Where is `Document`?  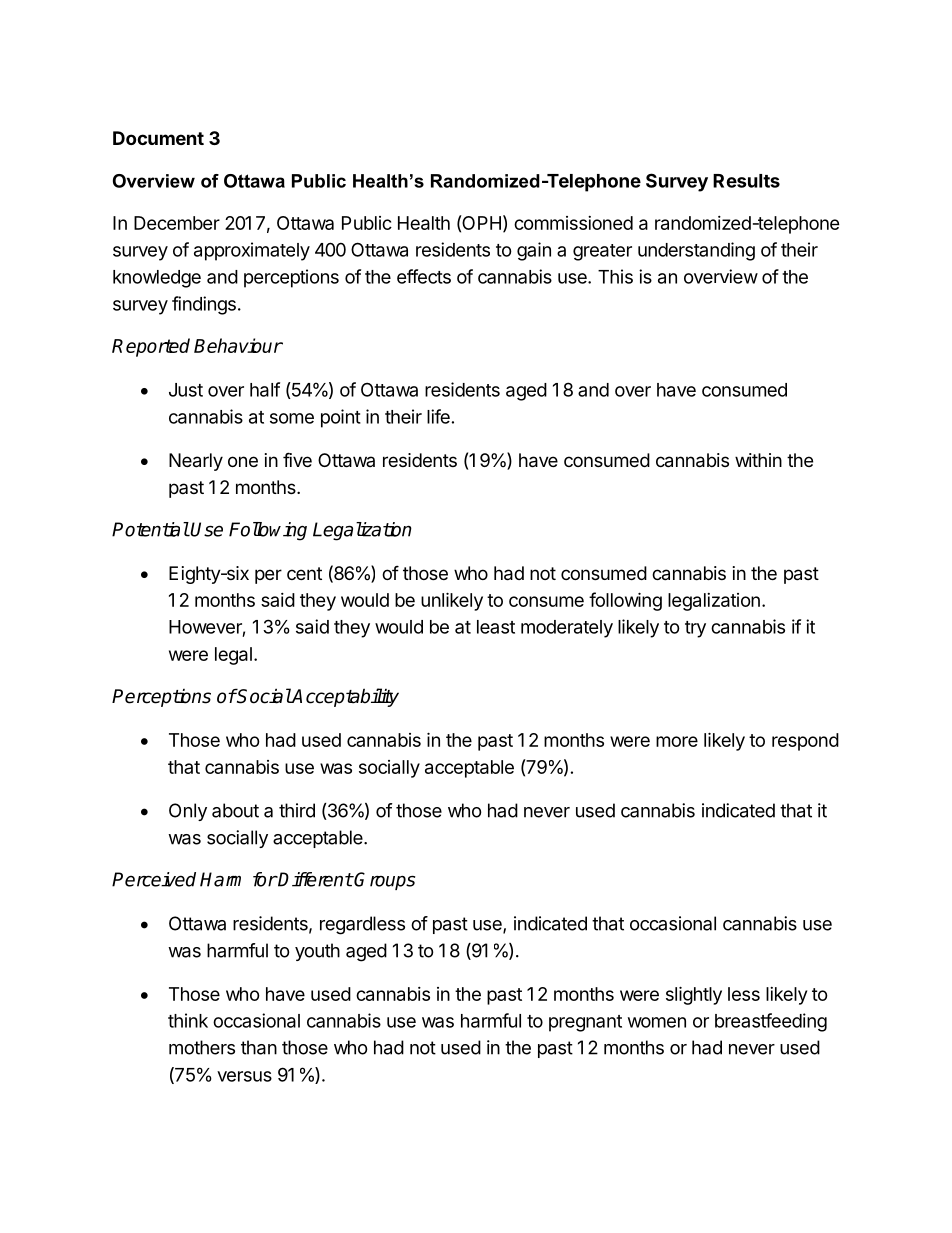
Document is located at coordinates (158, 138).
